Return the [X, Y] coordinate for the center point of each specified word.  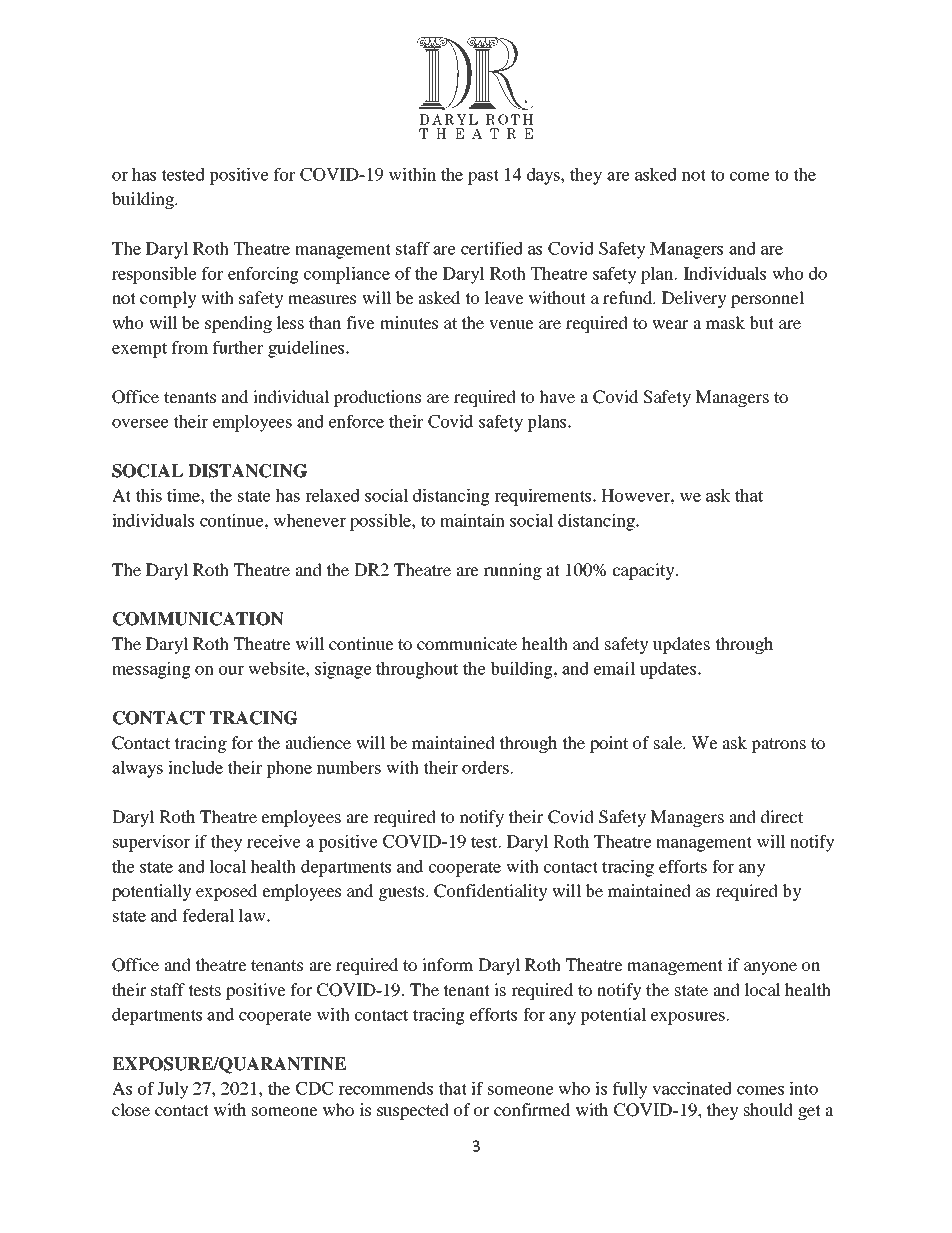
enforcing [263, 275]
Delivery [694, 299]
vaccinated [692, 1088]
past [483, 177]
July [173, 1090]
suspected [413, 1111]
